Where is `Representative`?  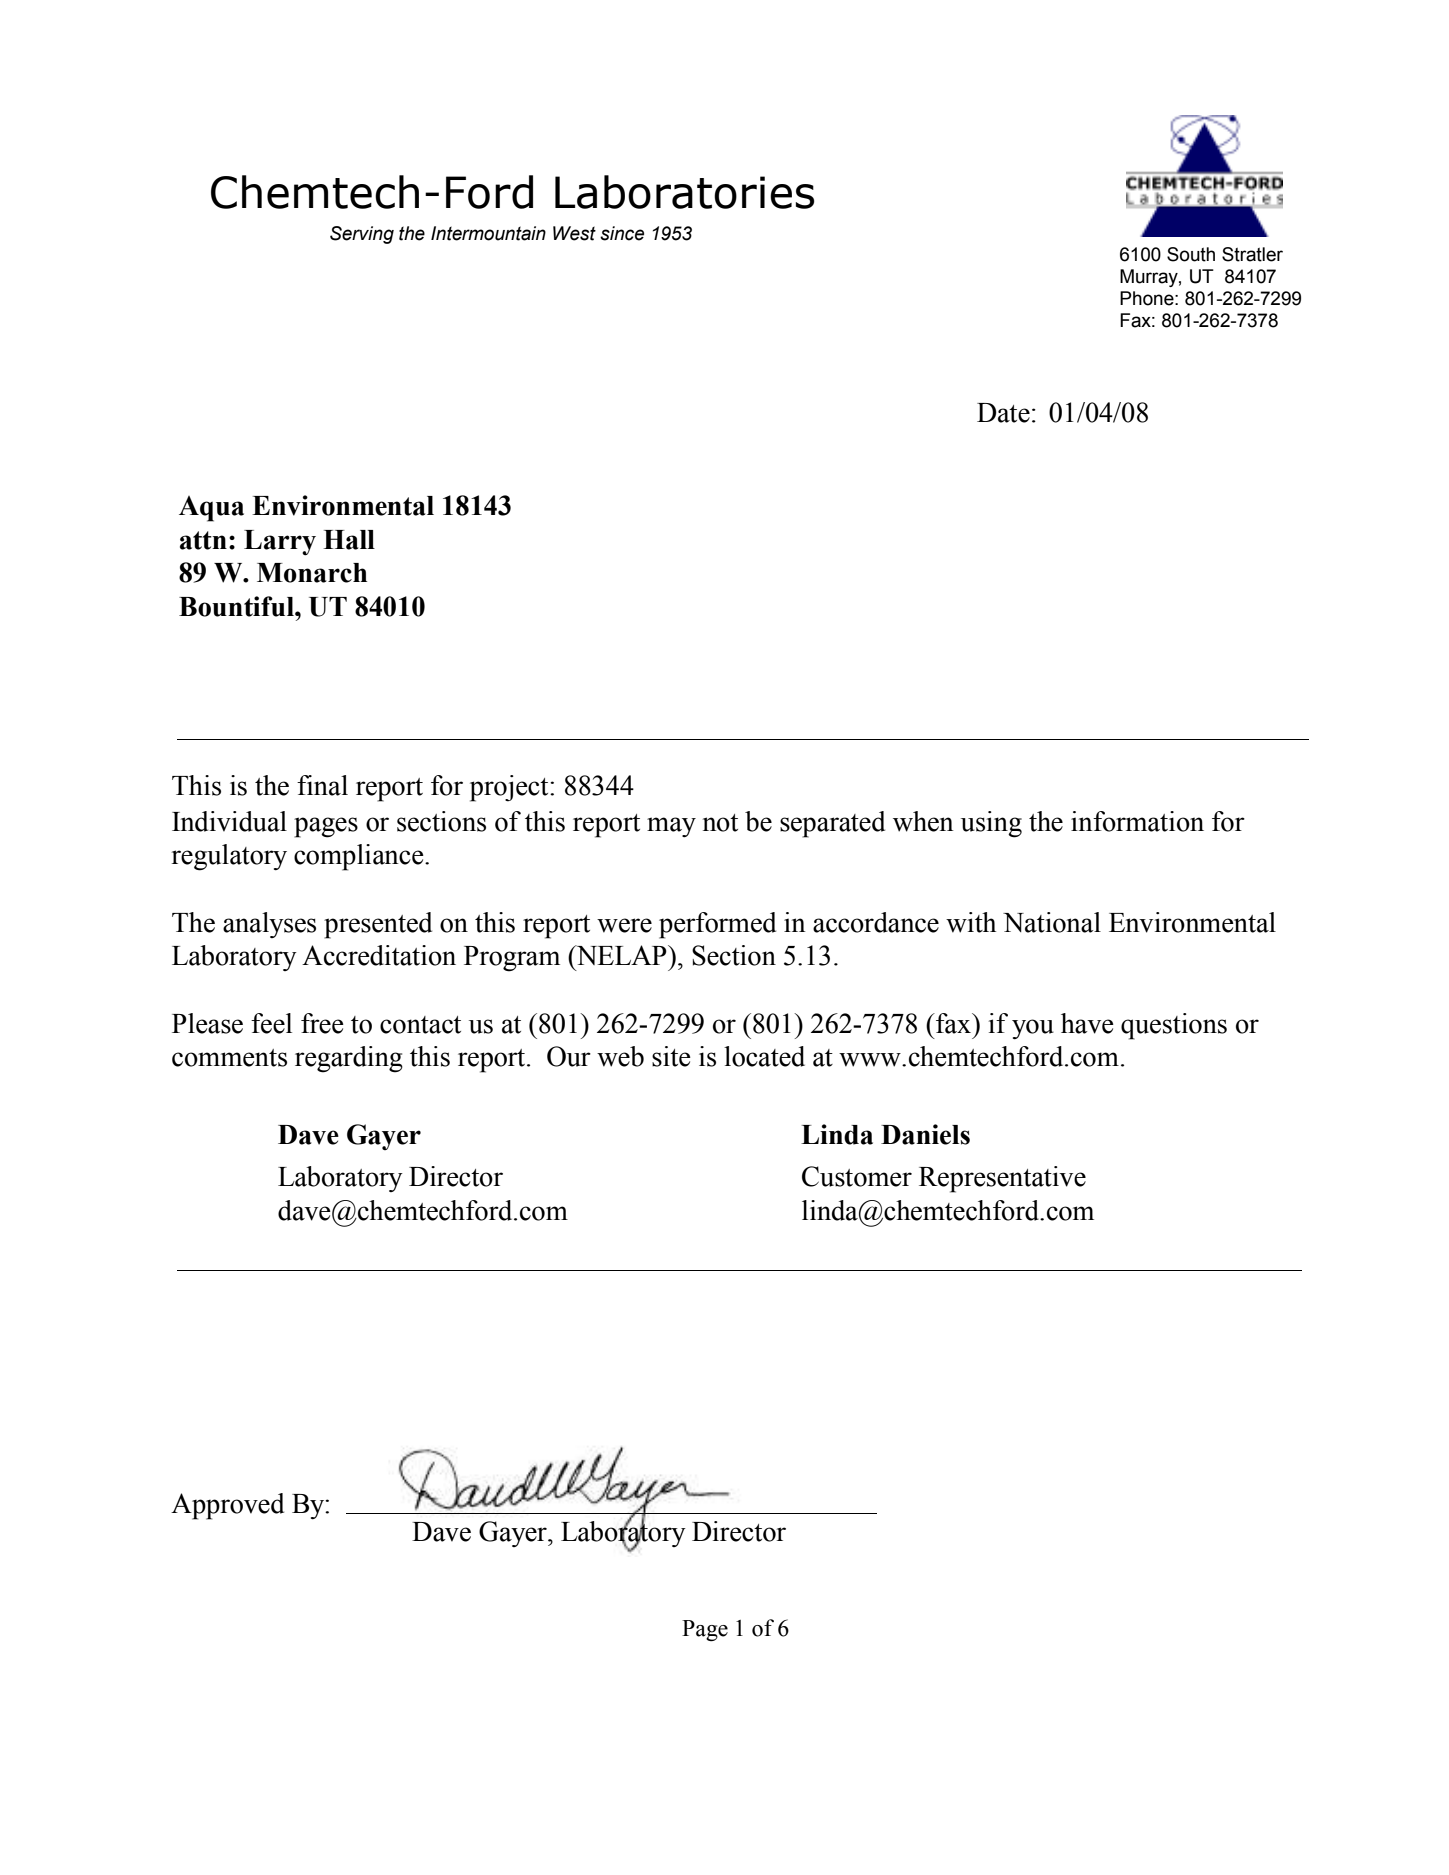
Representative is located at coordinates (1002, 1179).
